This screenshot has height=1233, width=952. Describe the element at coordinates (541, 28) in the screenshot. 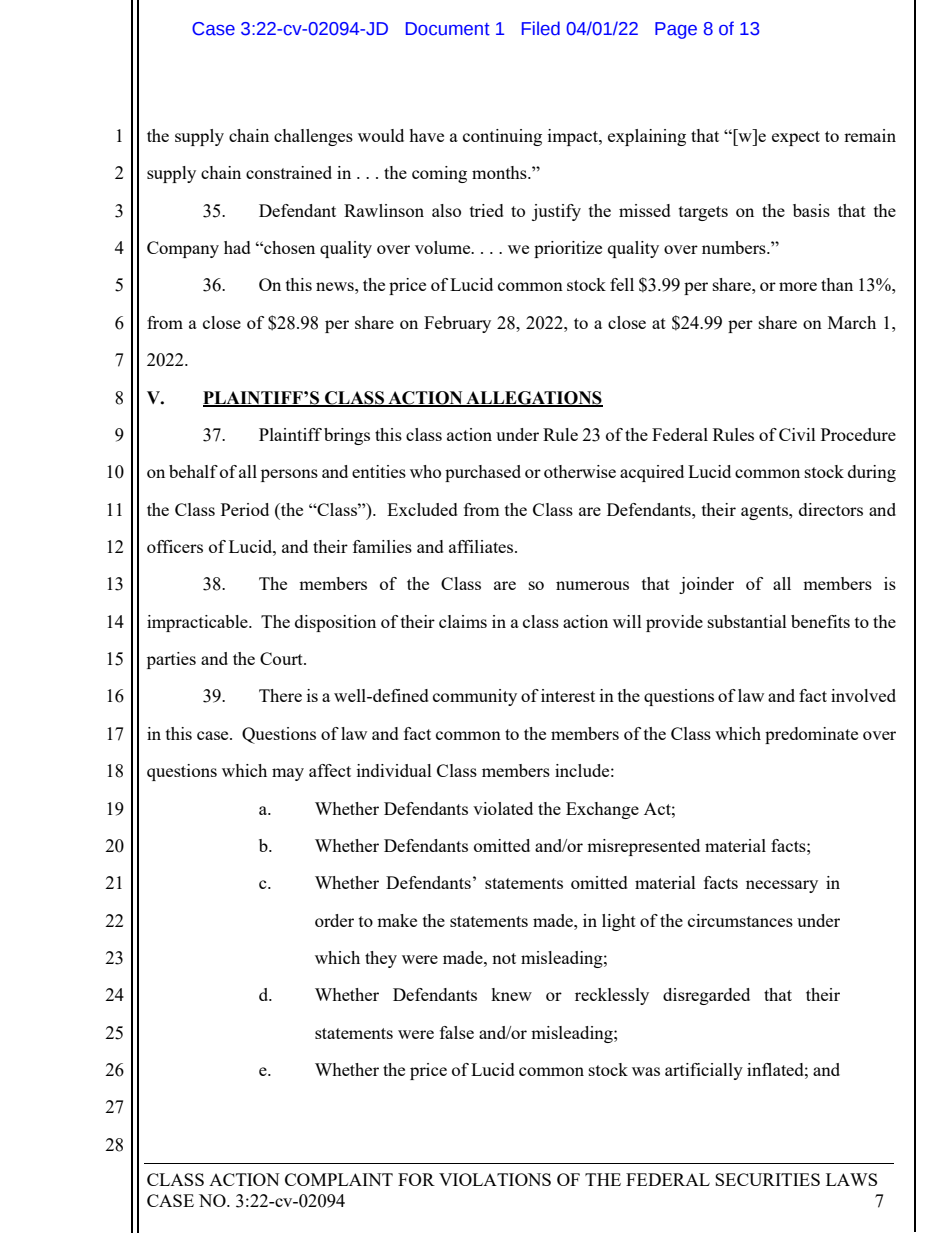

I see `Filed` at that location.
